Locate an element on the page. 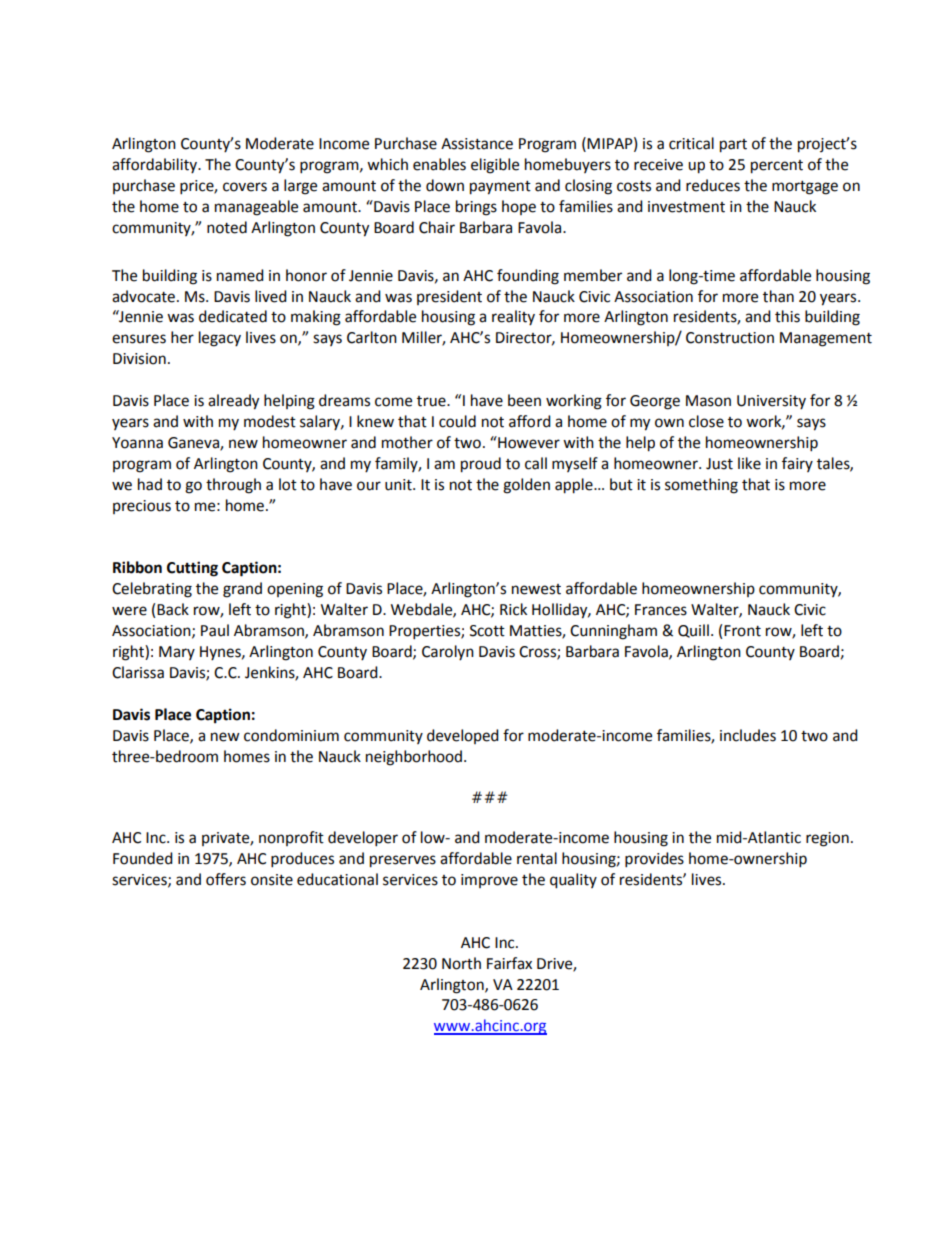  provides is located at coordinates (654, 860).
